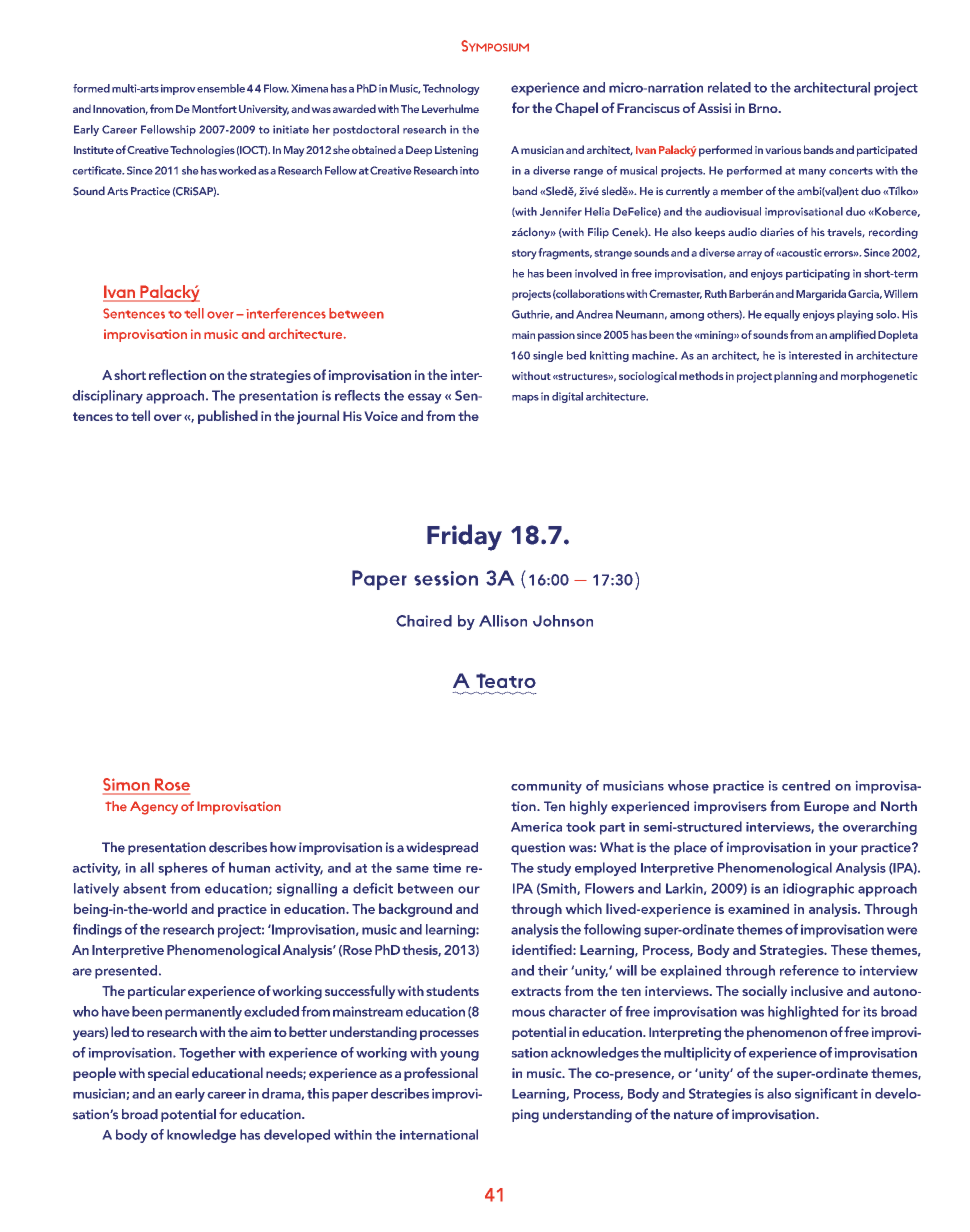 The height and width of the document is (1232, 970). What do you see at coordinates (228, 417) in the document?
I see `published` at bounding box center [228, 417].
